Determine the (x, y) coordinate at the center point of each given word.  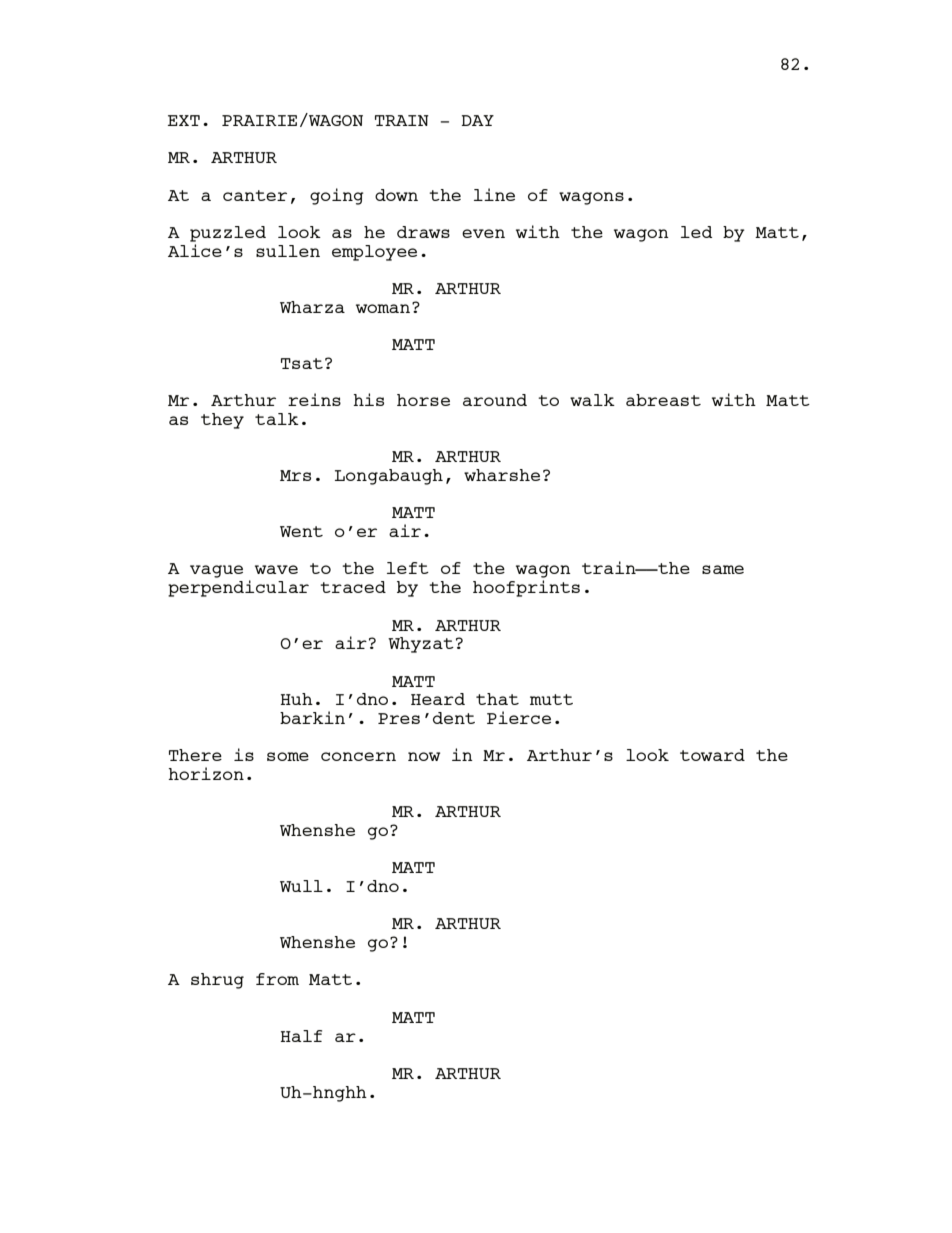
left (408, 568)
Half (301, 1036)
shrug (217, 981)
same (723, 569)
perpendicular (238, 588)
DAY (477, 120)
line (494, 194)
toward (712, 755)
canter (255, 195)
